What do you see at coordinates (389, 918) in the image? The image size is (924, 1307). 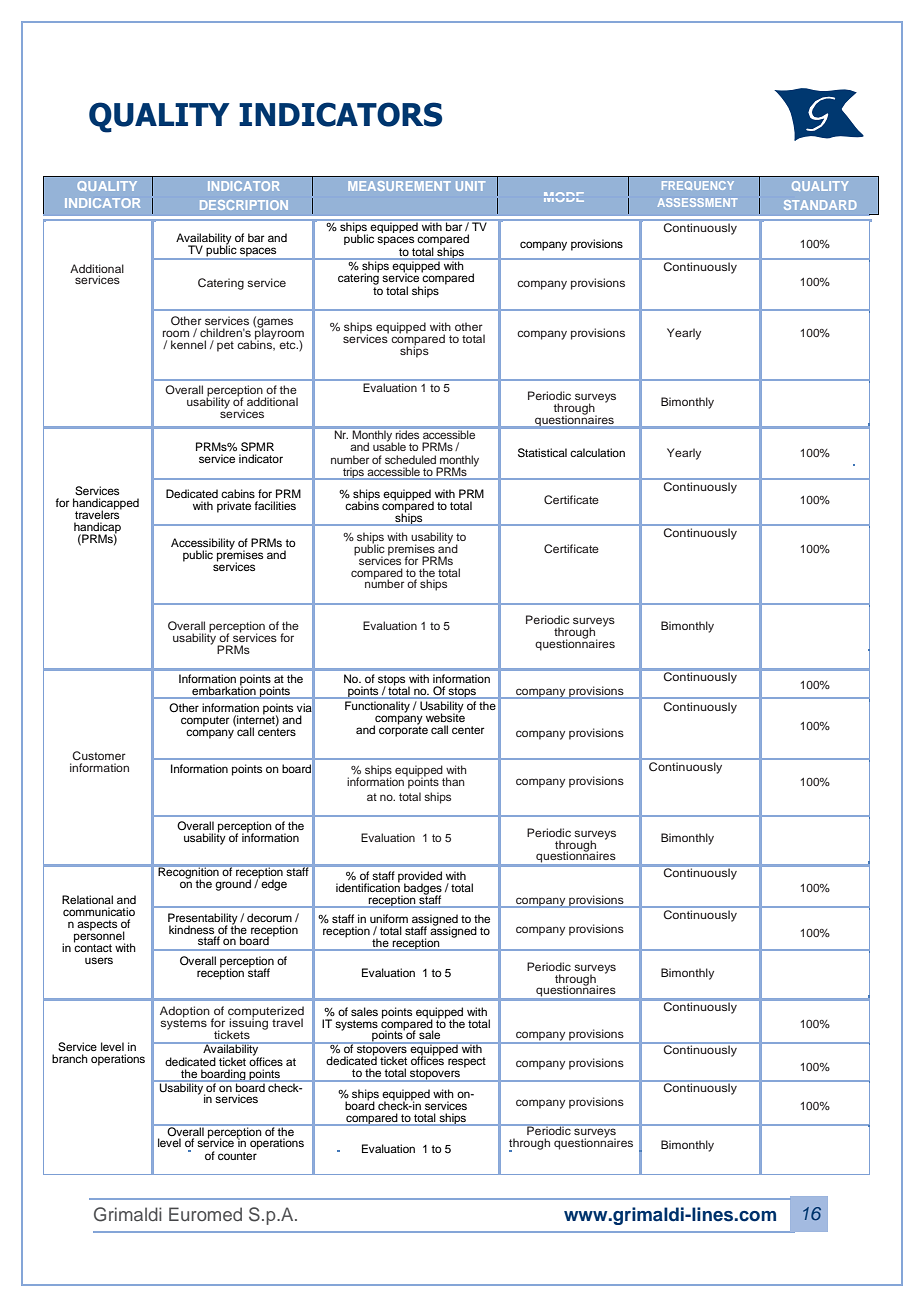 I see `uniform` at bounding box center [389, 918].
